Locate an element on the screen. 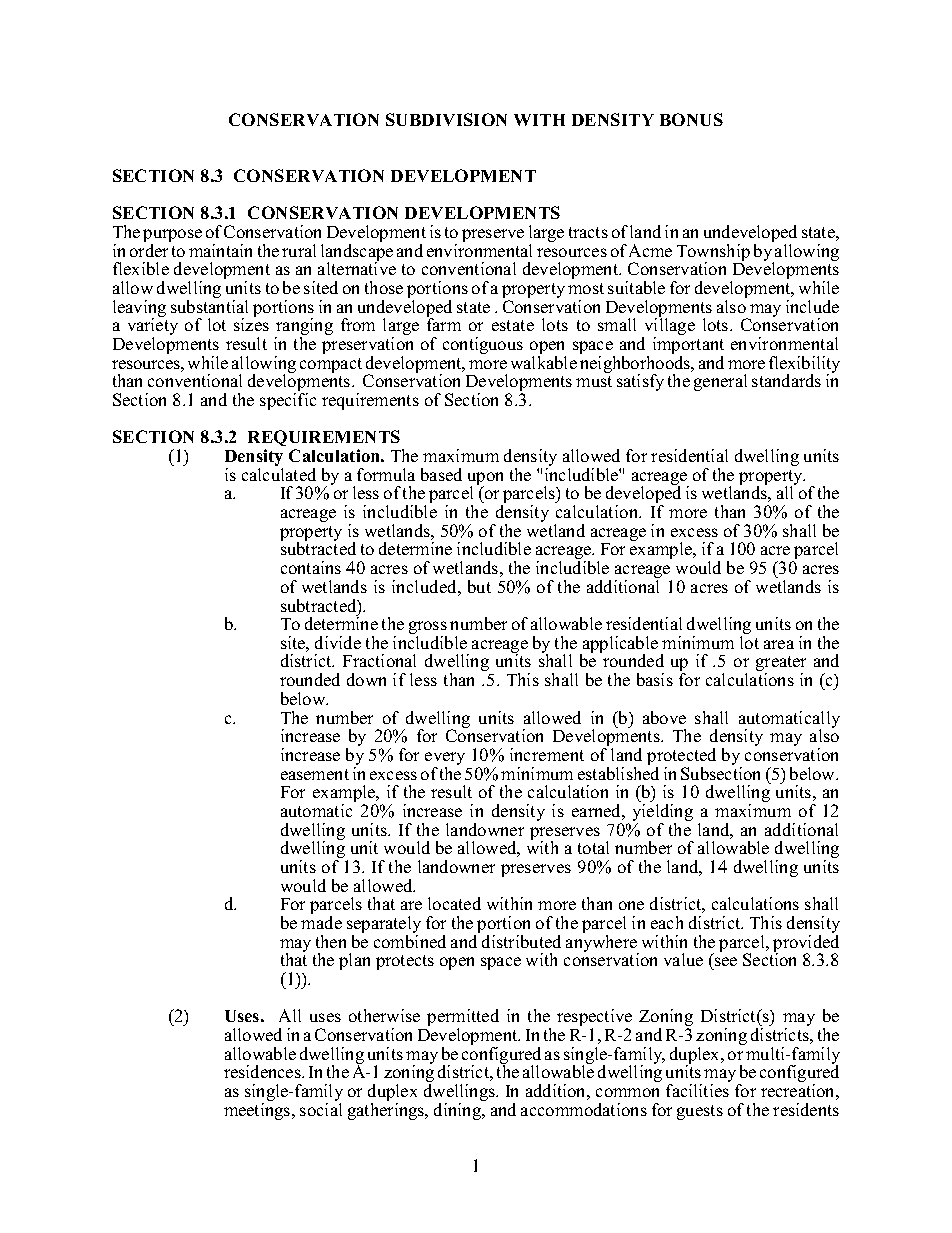 The image size is (952, 1233). area is located at coordinates (779, 644).
